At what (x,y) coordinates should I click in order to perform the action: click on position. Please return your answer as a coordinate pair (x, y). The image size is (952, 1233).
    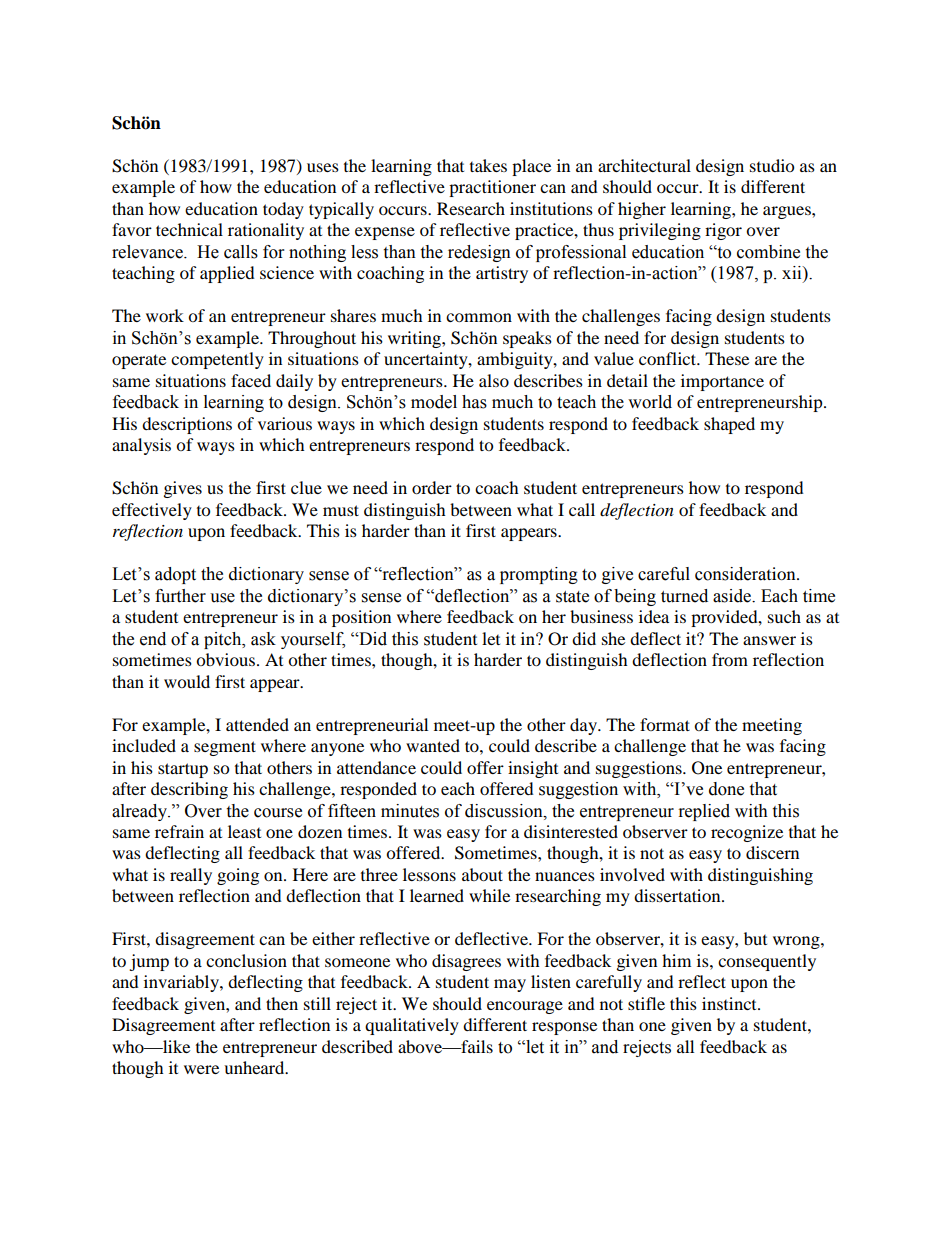
    Looking at the image, I should click on (361, 618).
